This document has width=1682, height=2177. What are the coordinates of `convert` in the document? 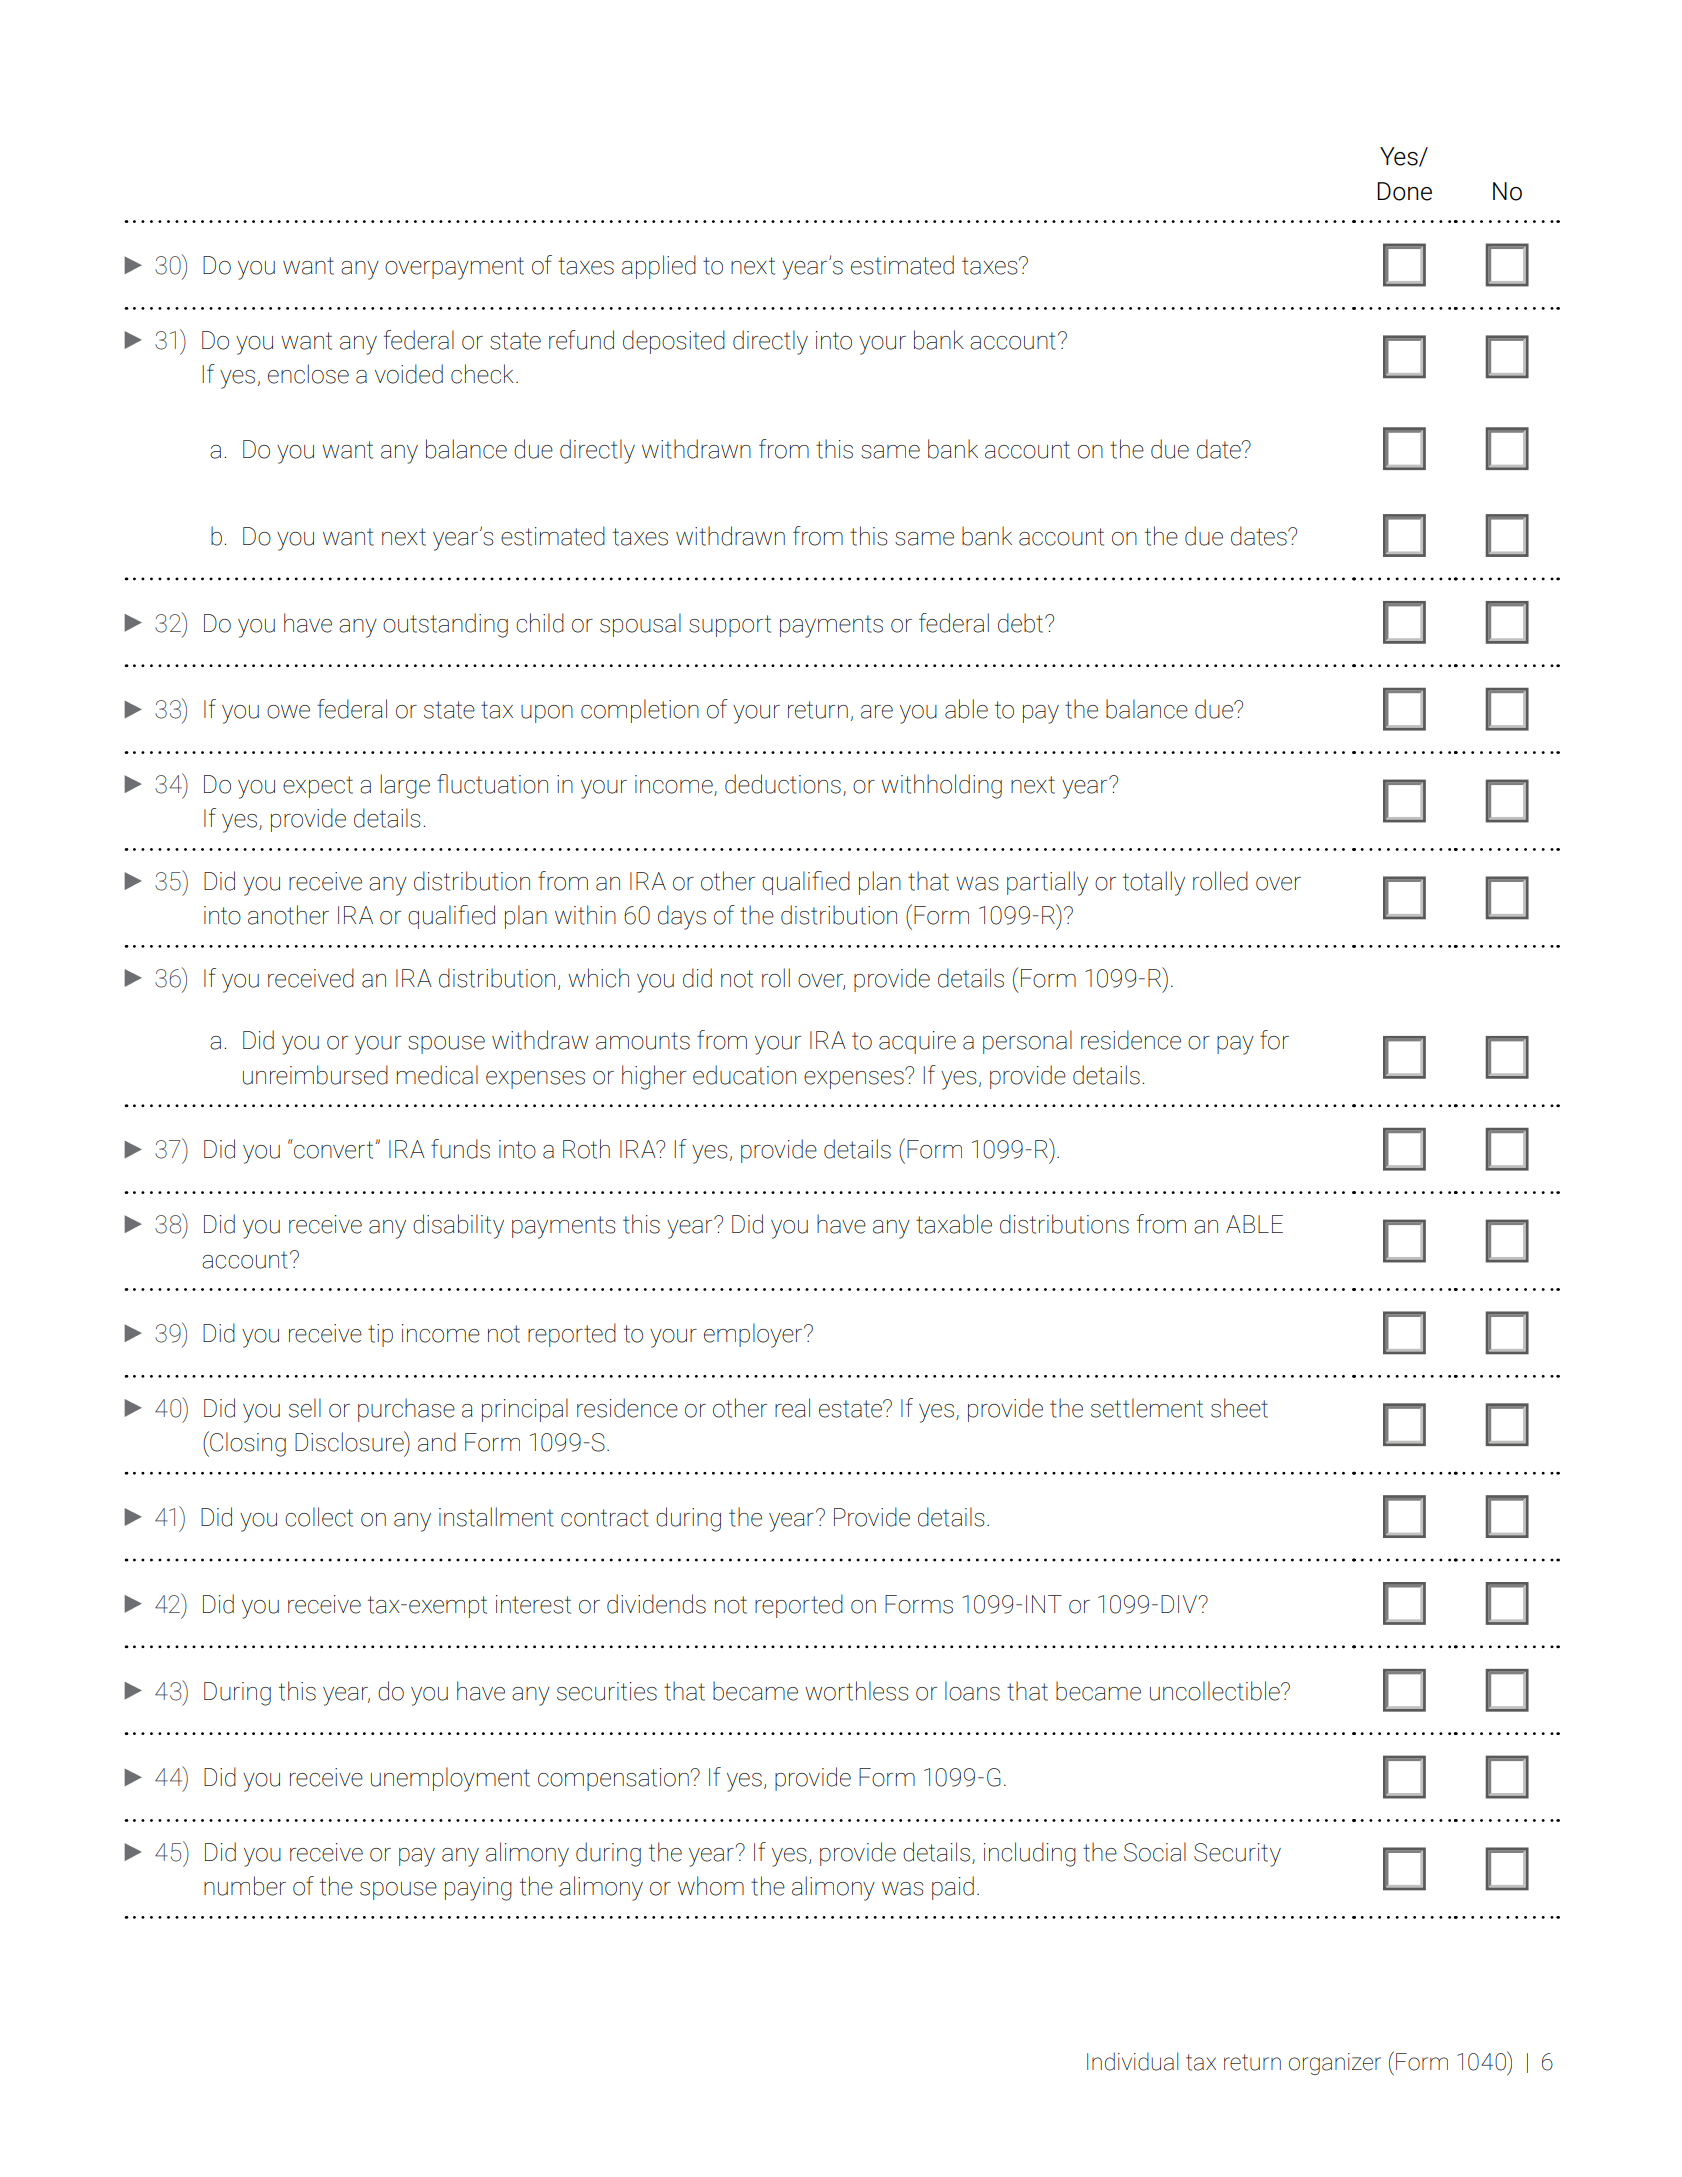 It's located at (334, 1149).
